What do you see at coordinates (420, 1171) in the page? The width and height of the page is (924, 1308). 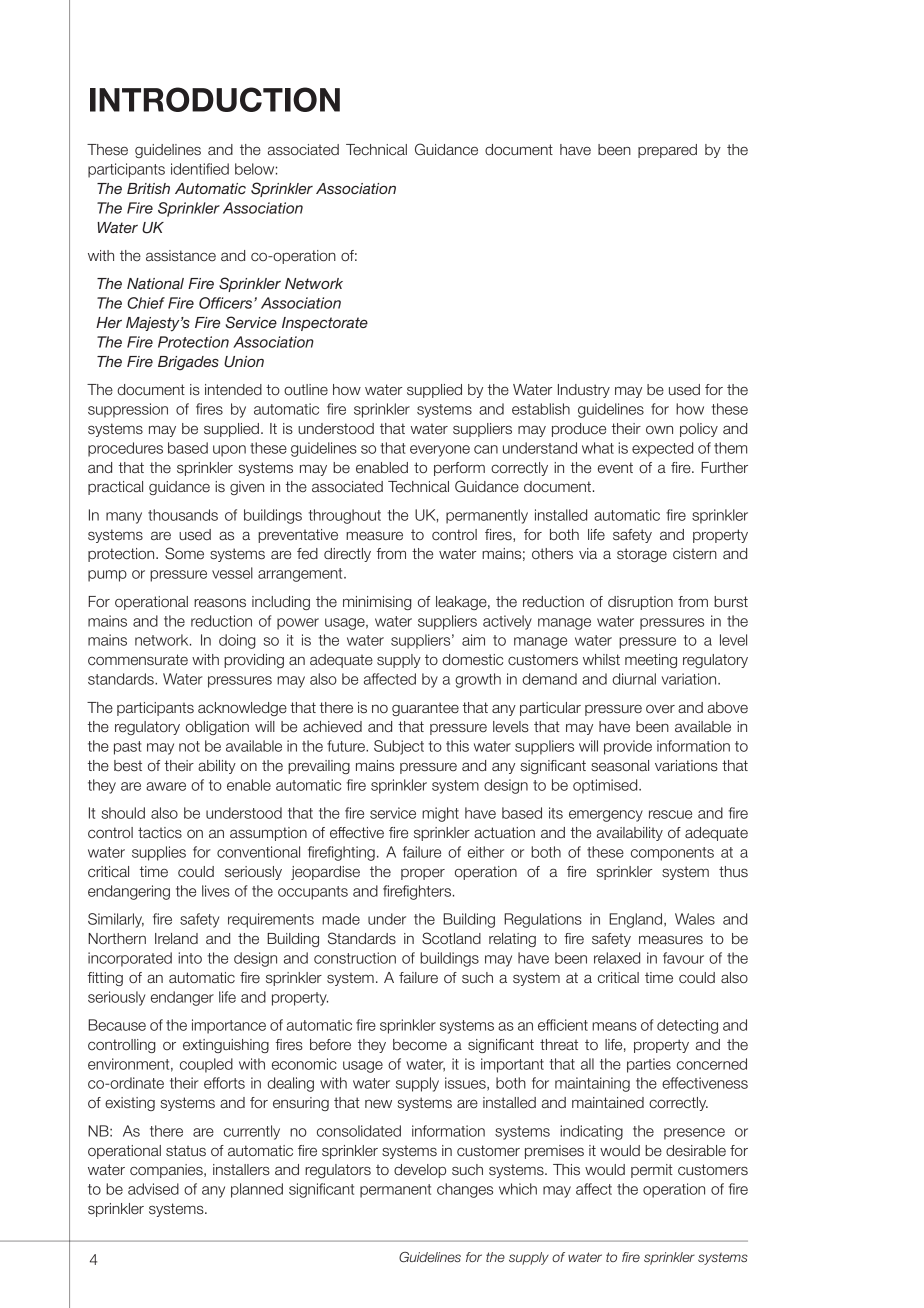 I see `develop` at bounding box center [420, 1171].
